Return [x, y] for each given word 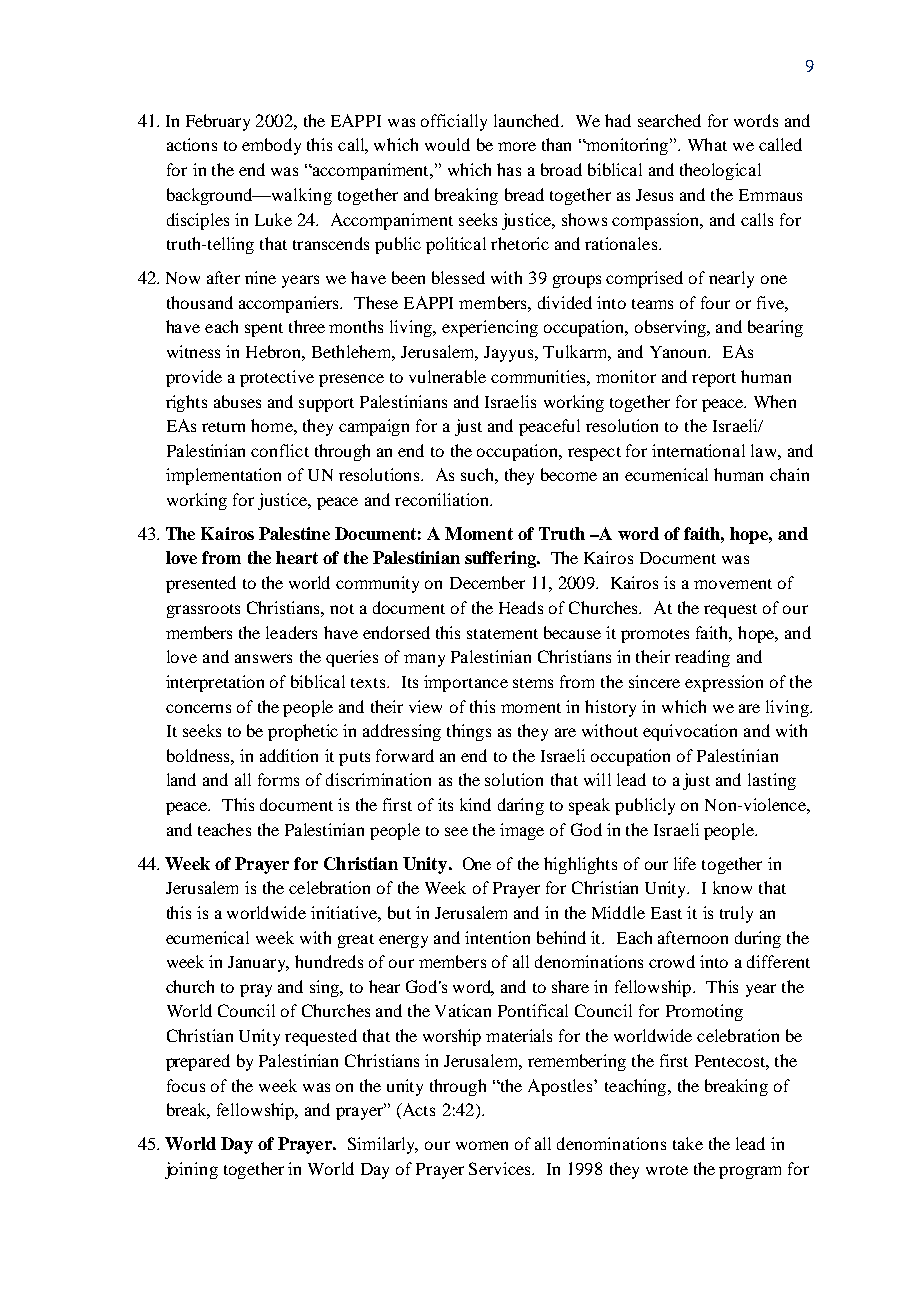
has [509, 169]
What [707, 144]
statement [502, 634]
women [482, 1145]
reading [702, 658]
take [688, 1143]
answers [263, 658]
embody [271, 146]
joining [191, 1170]
